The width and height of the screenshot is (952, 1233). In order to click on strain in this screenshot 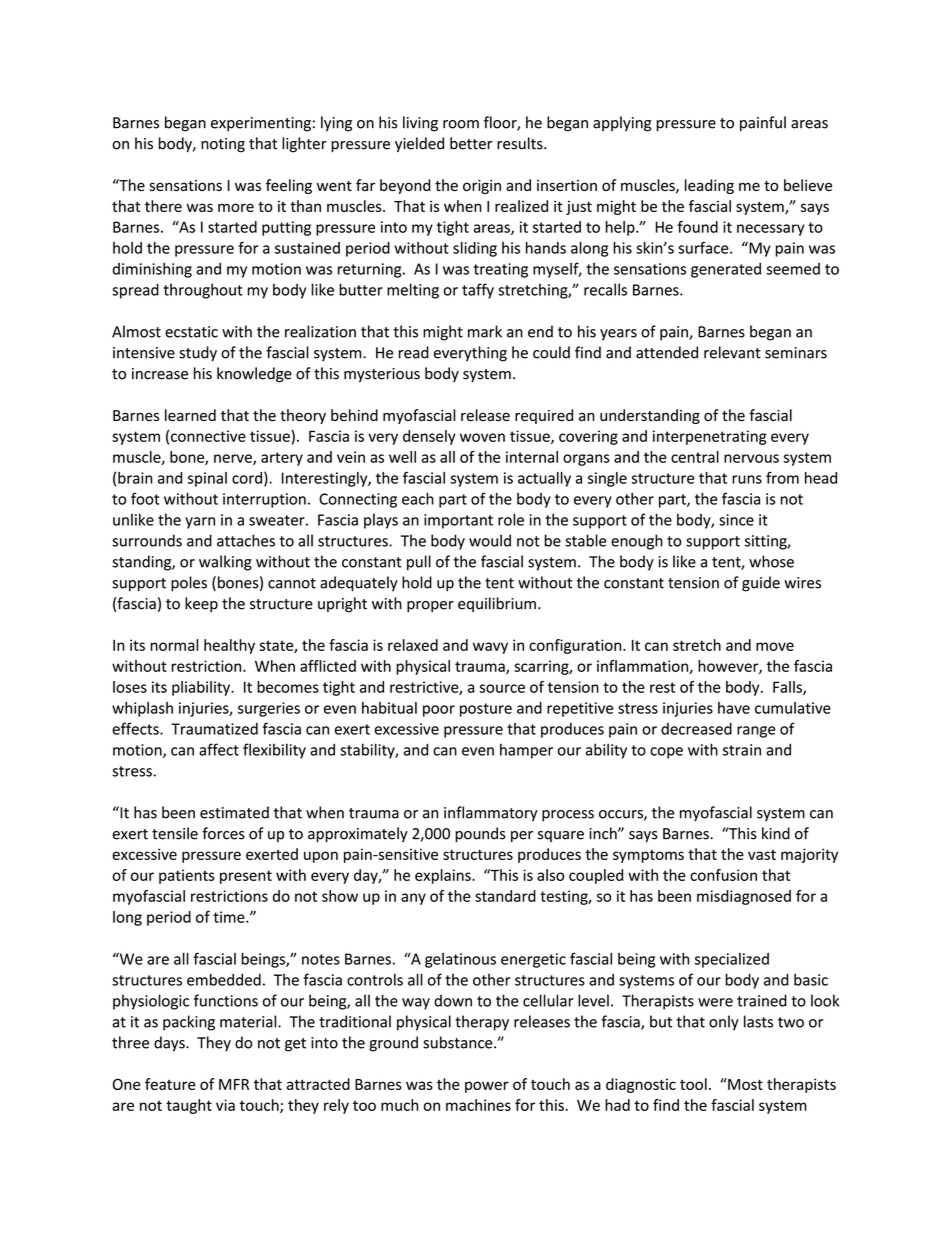, I will do `click(742, 750)`.
